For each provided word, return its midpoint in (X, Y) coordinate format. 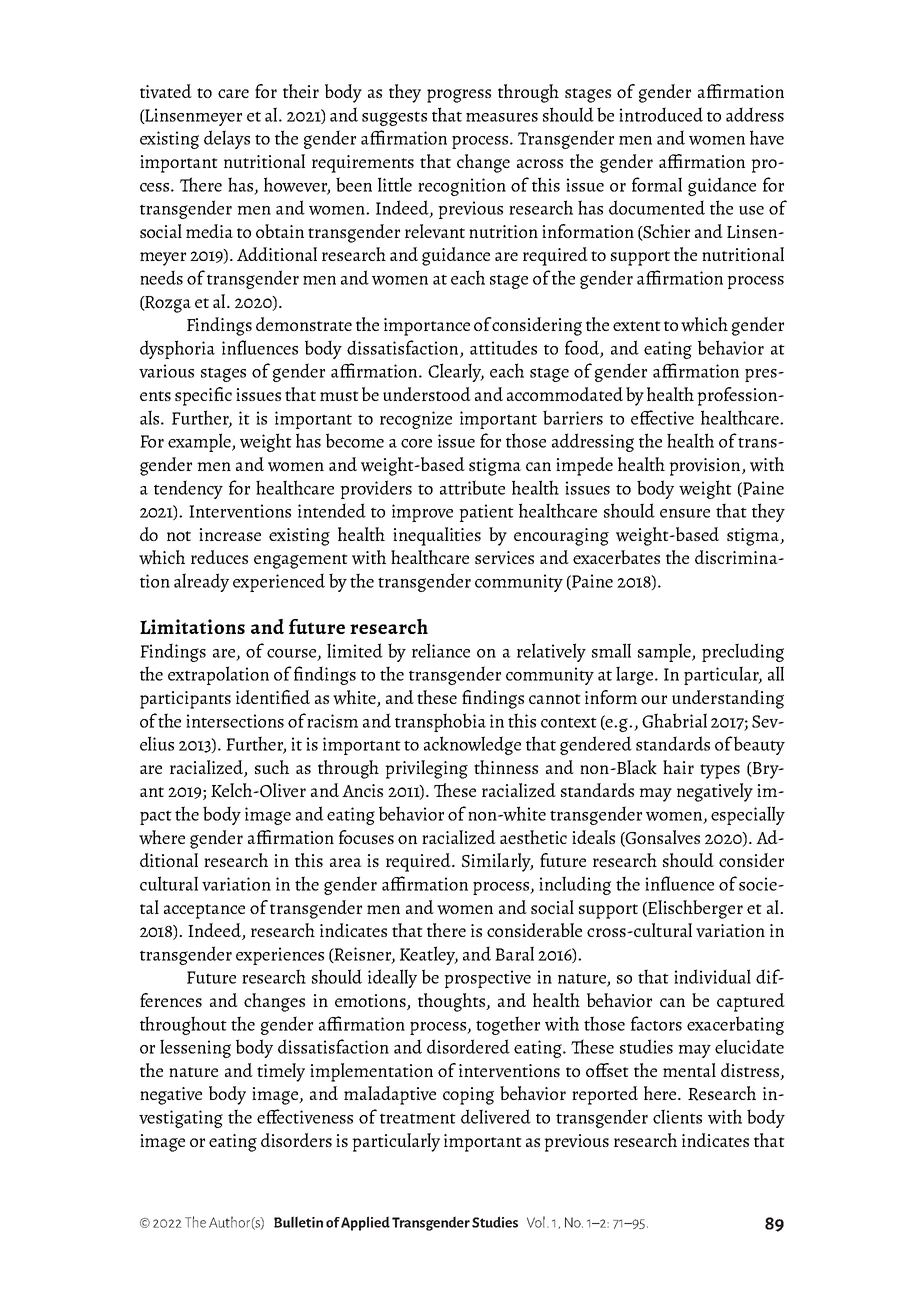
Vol (536, 1222)
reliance (441, 650)
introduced (661, 114)
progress (459, 96)
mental (689, 1070)
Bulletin (298, 1222)
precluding (743, 652)
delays (227, 139)
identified (273, 697)
